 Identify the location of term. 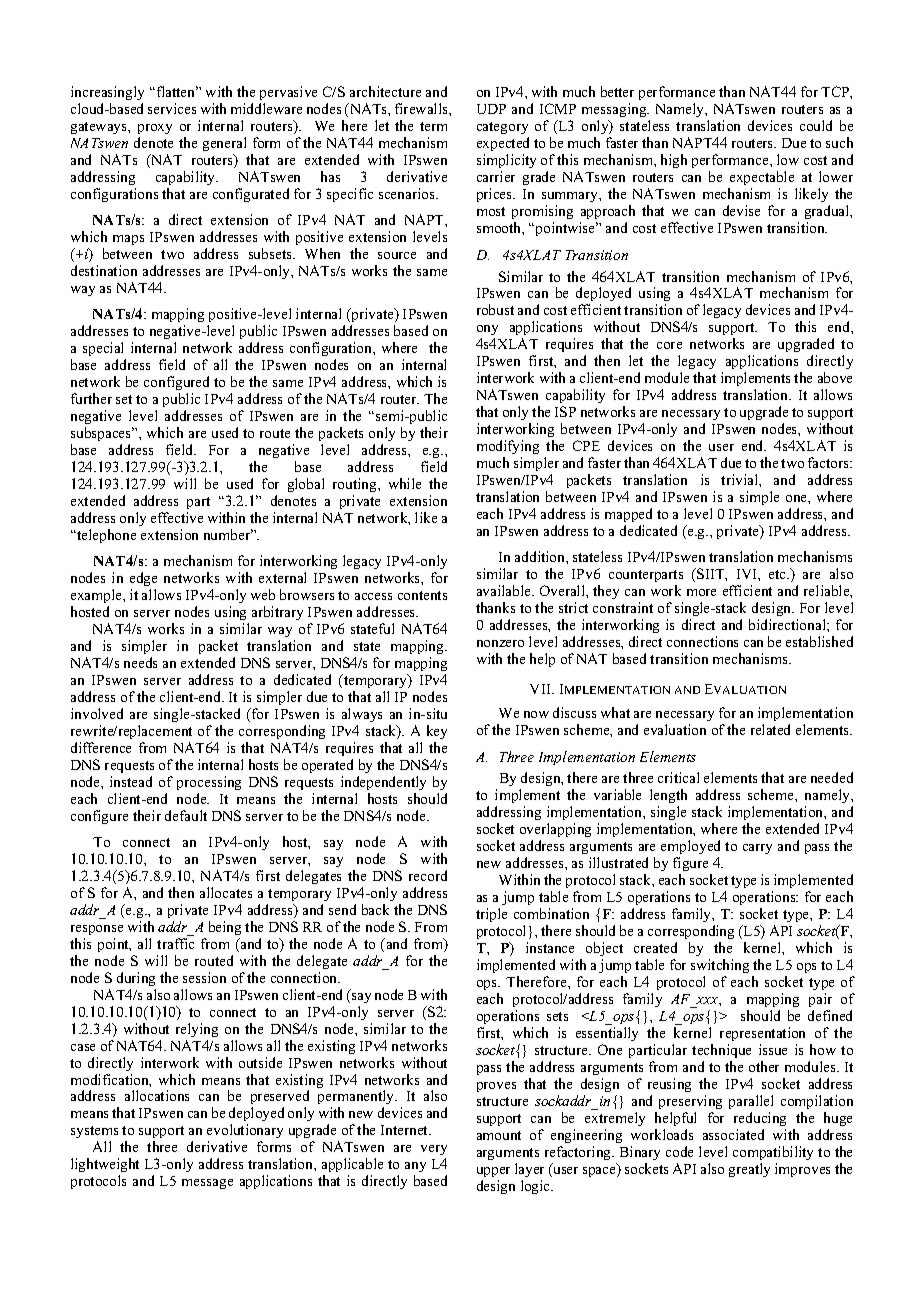
(433, 126).
